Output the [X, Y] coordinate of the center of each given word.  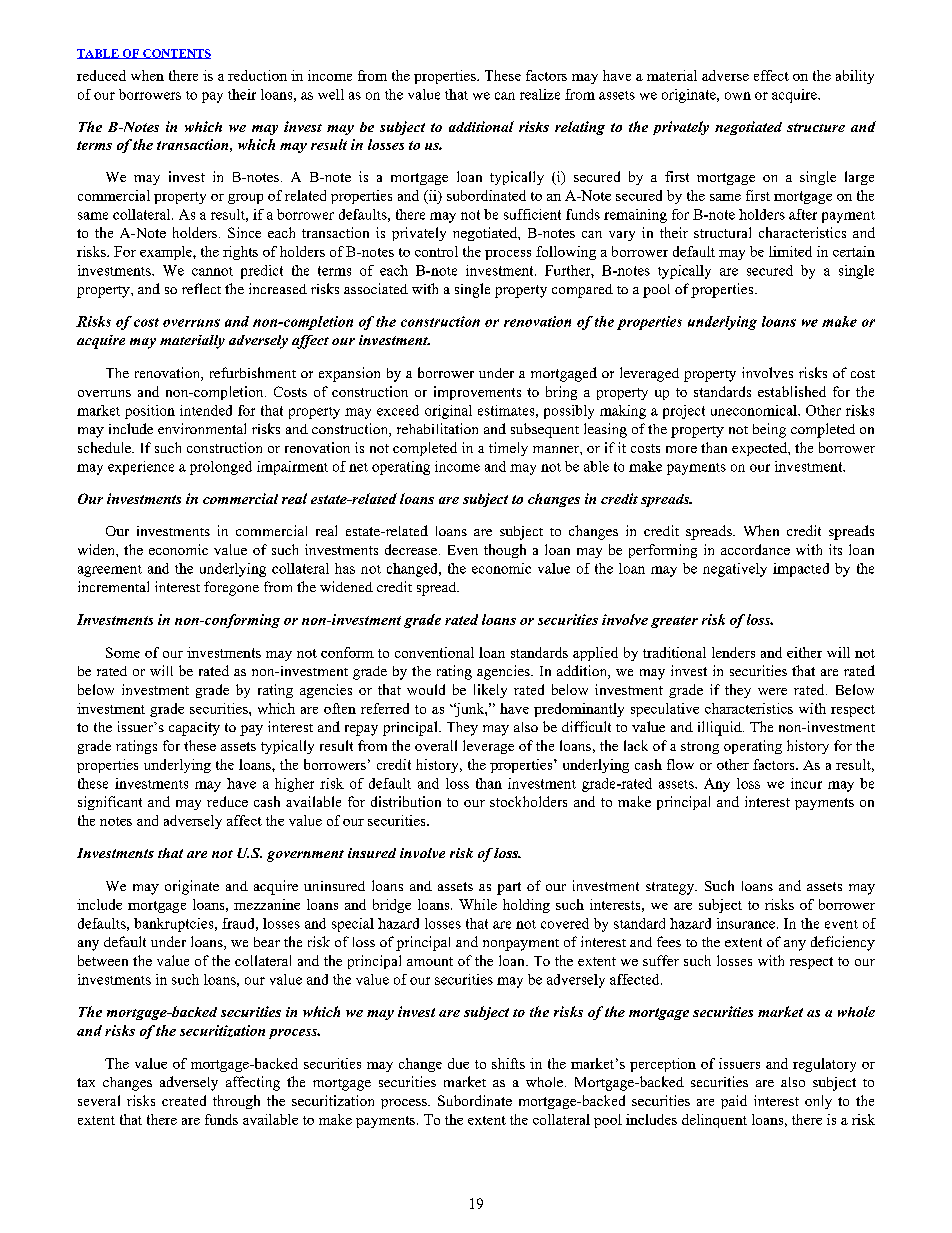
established [792, 391]
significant [110, 803]
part [509, 888]
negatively [735, 570]
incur [806, 783]
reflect [201, 288]
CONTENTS [176, 54]
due [458, 1063]
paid [734, 1102]
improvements [477, 393]
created [184, 1100]
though [505, 551]
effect [771, 75]
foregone [231, 588]
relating [580, 128]
